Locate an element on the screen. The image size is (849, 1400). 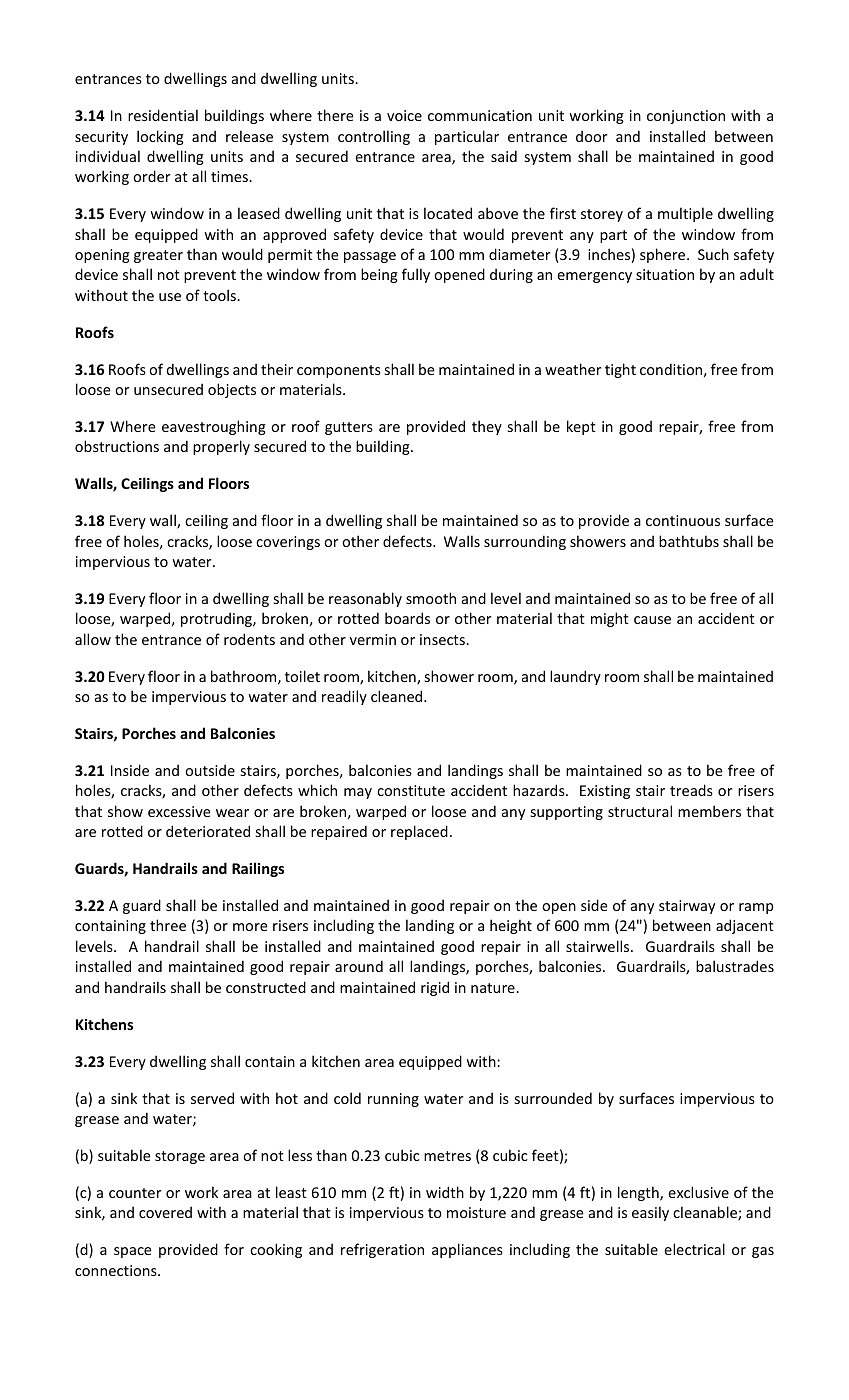
three is located at coordinates (168, 925).
